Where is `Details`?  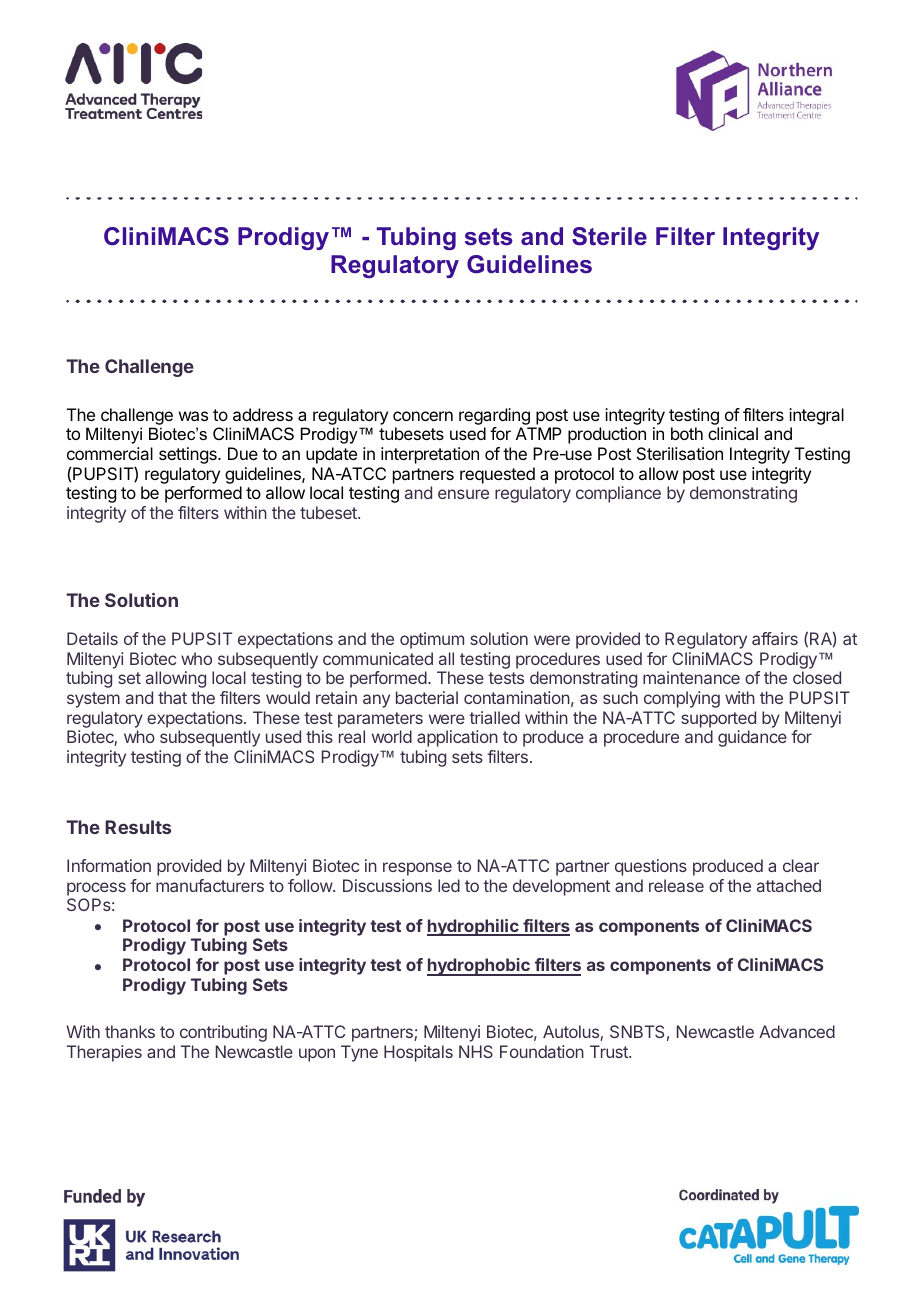 Details is located at coordinates (92, 638).
